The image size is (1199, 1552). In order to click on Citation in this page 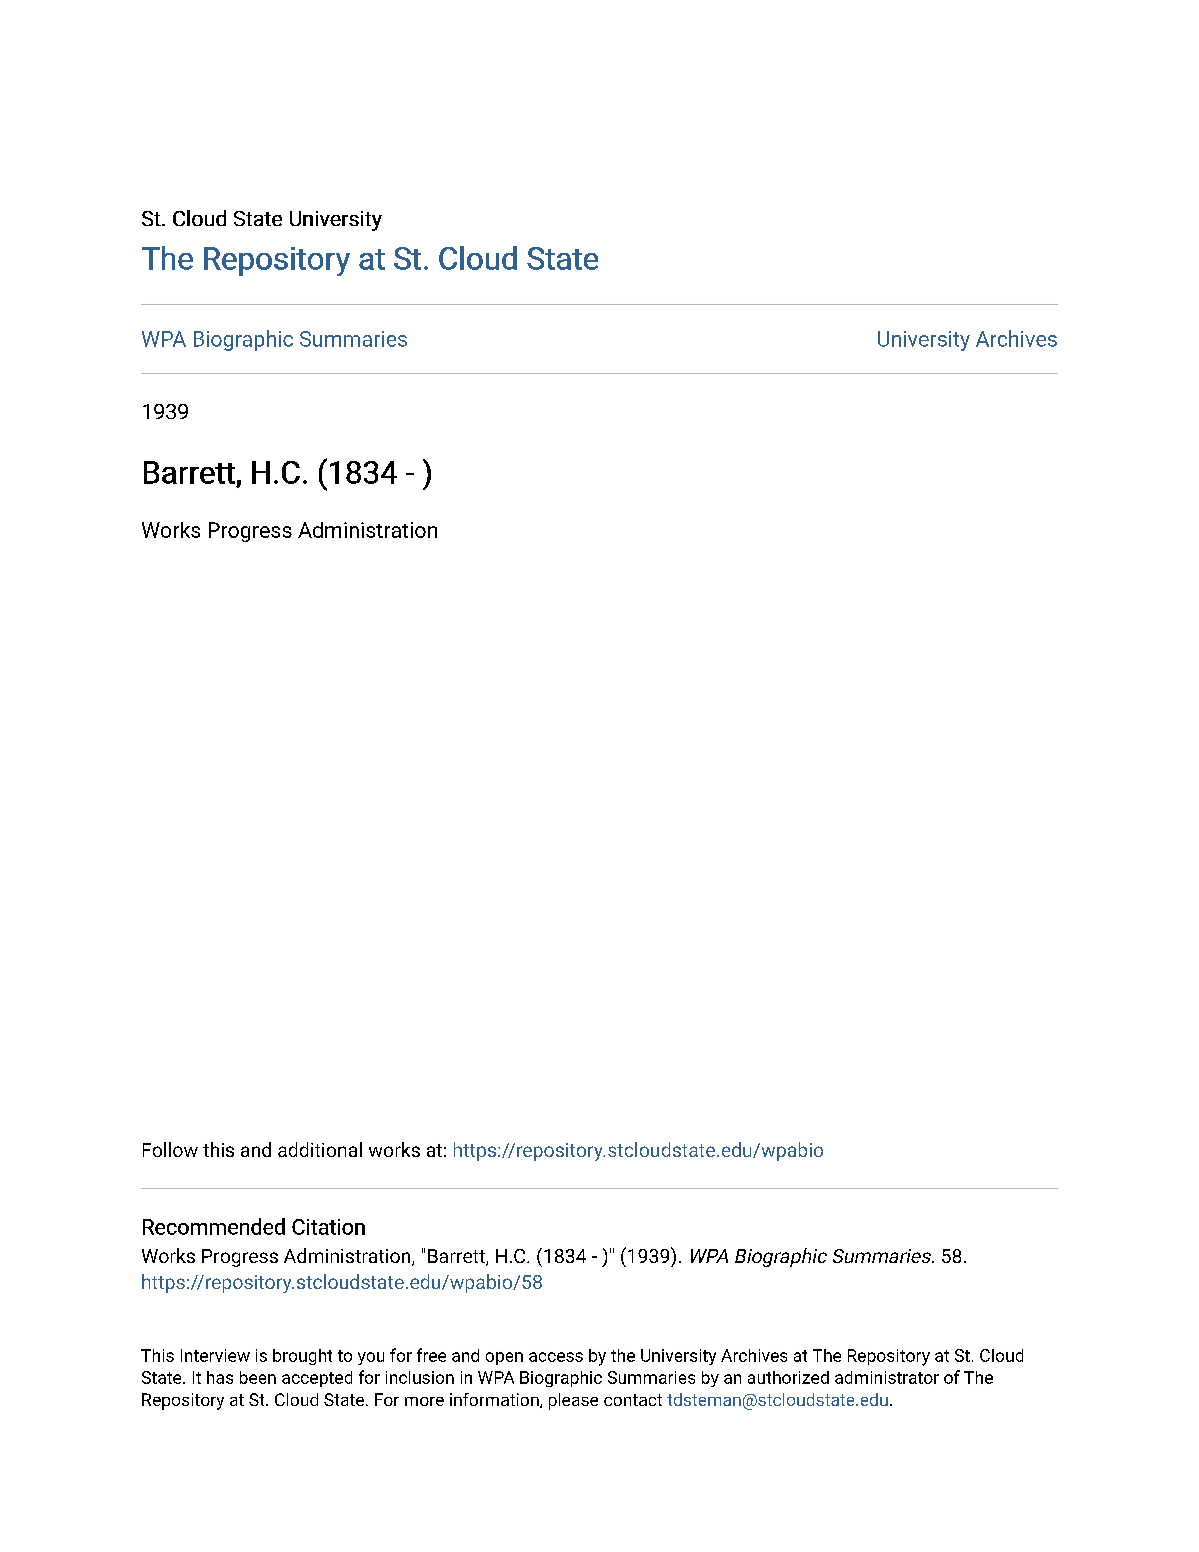, I will do `click(328, 1227)`.
